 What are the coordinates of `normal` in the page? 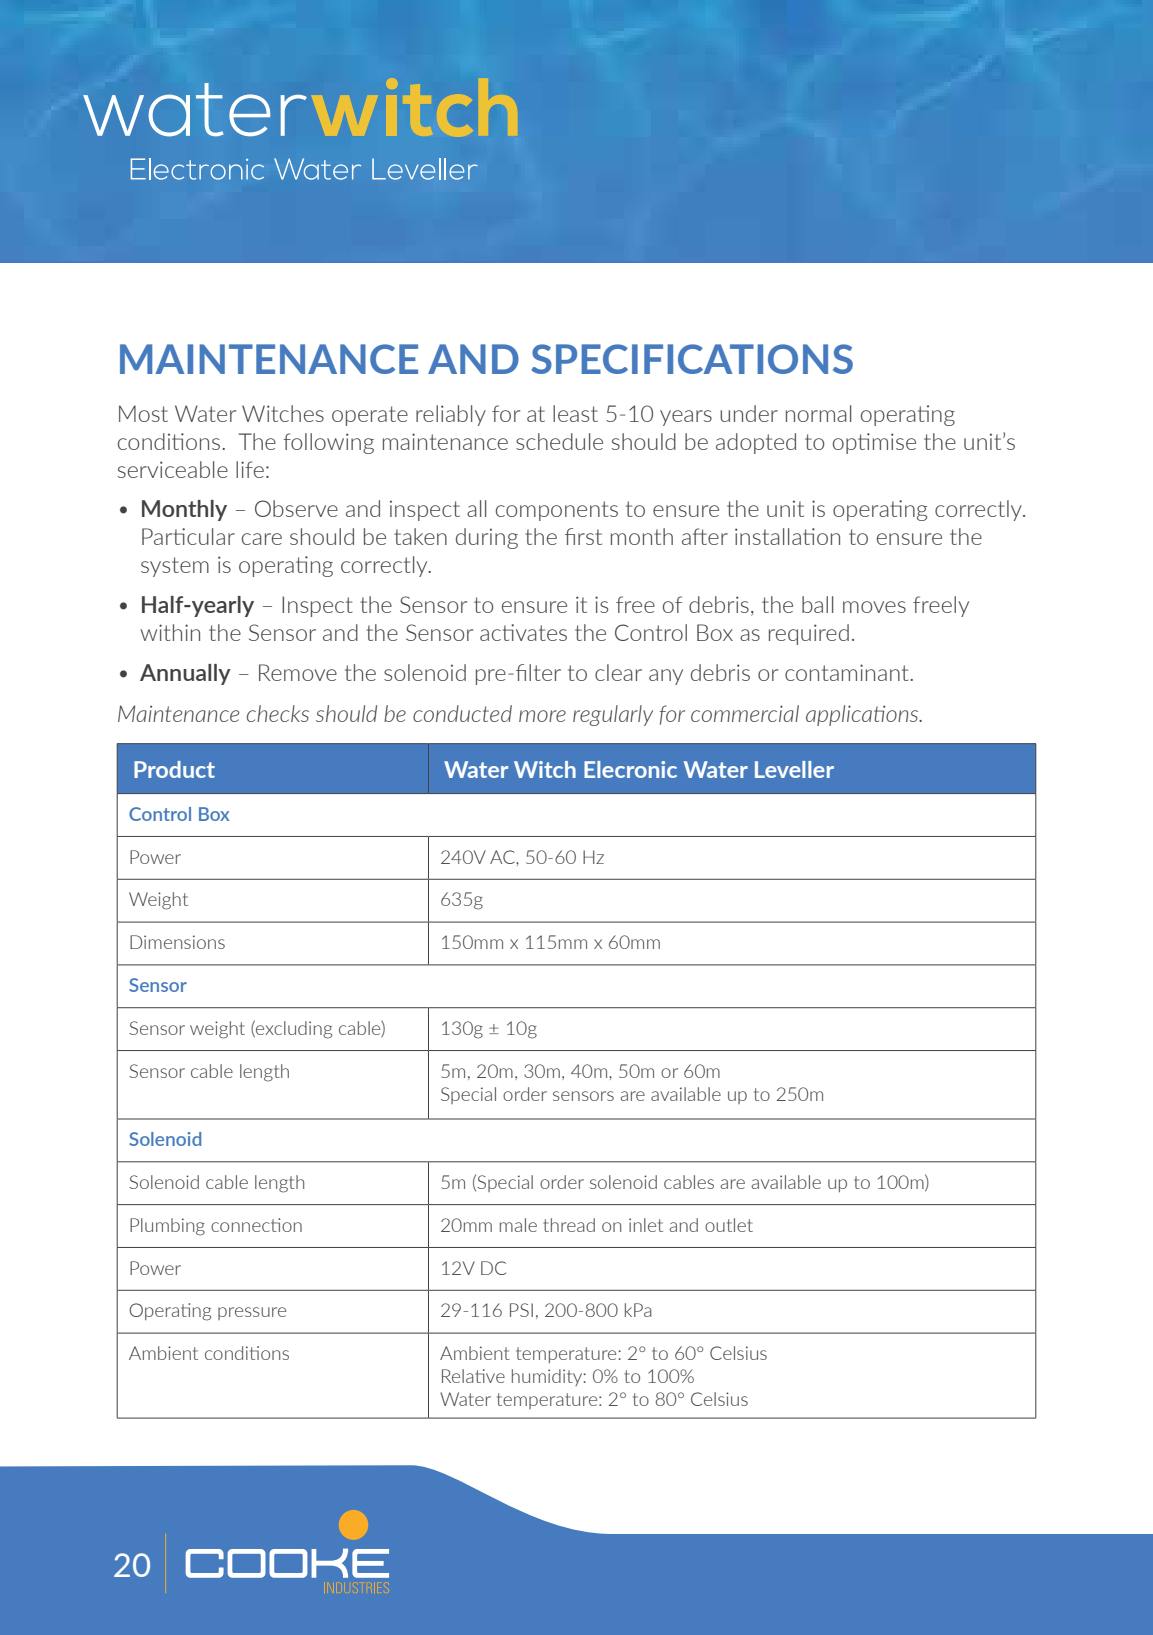 It's located at (818, 413).
